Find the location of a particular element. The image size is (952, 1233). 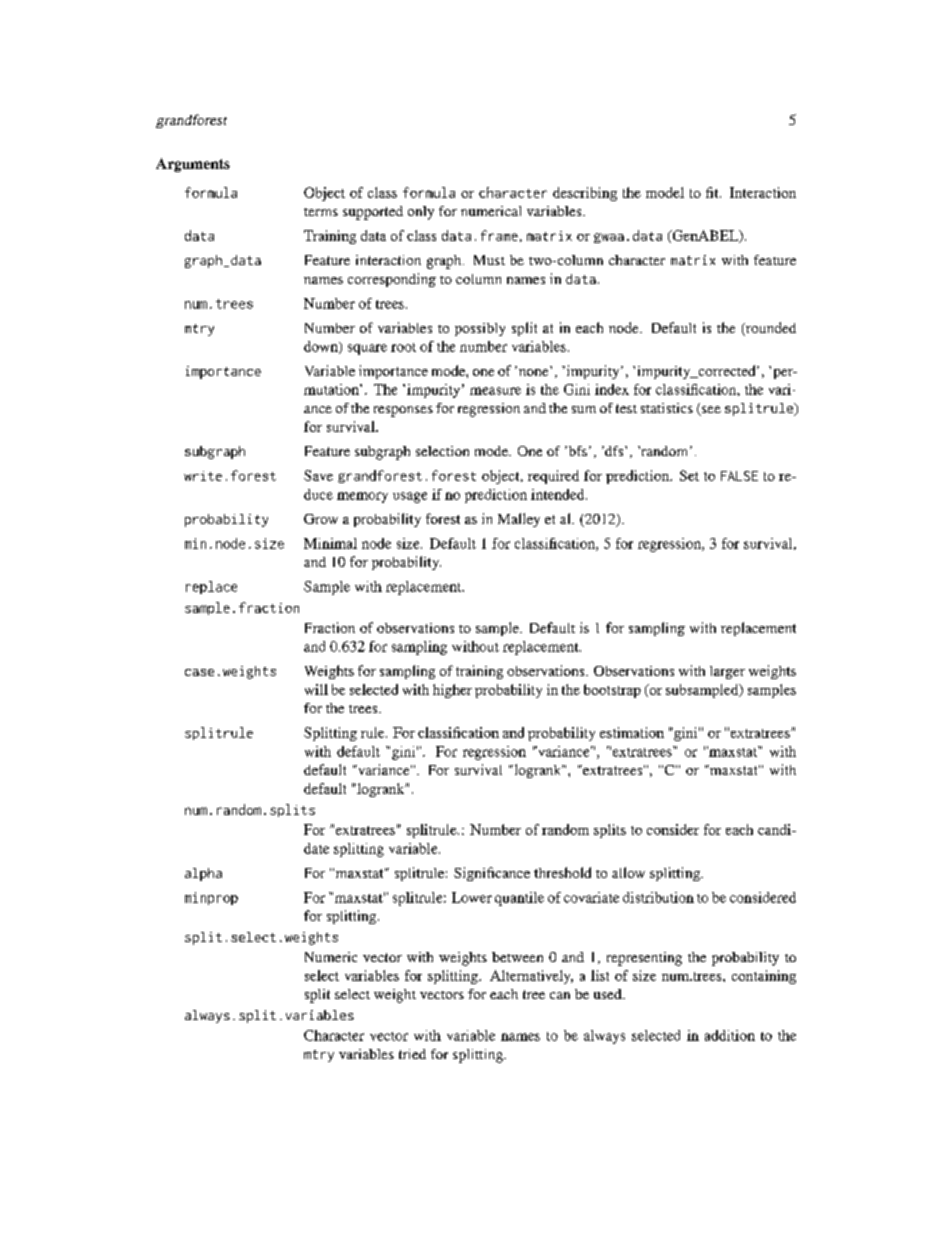

higher is located at coordinates (452, 691).
